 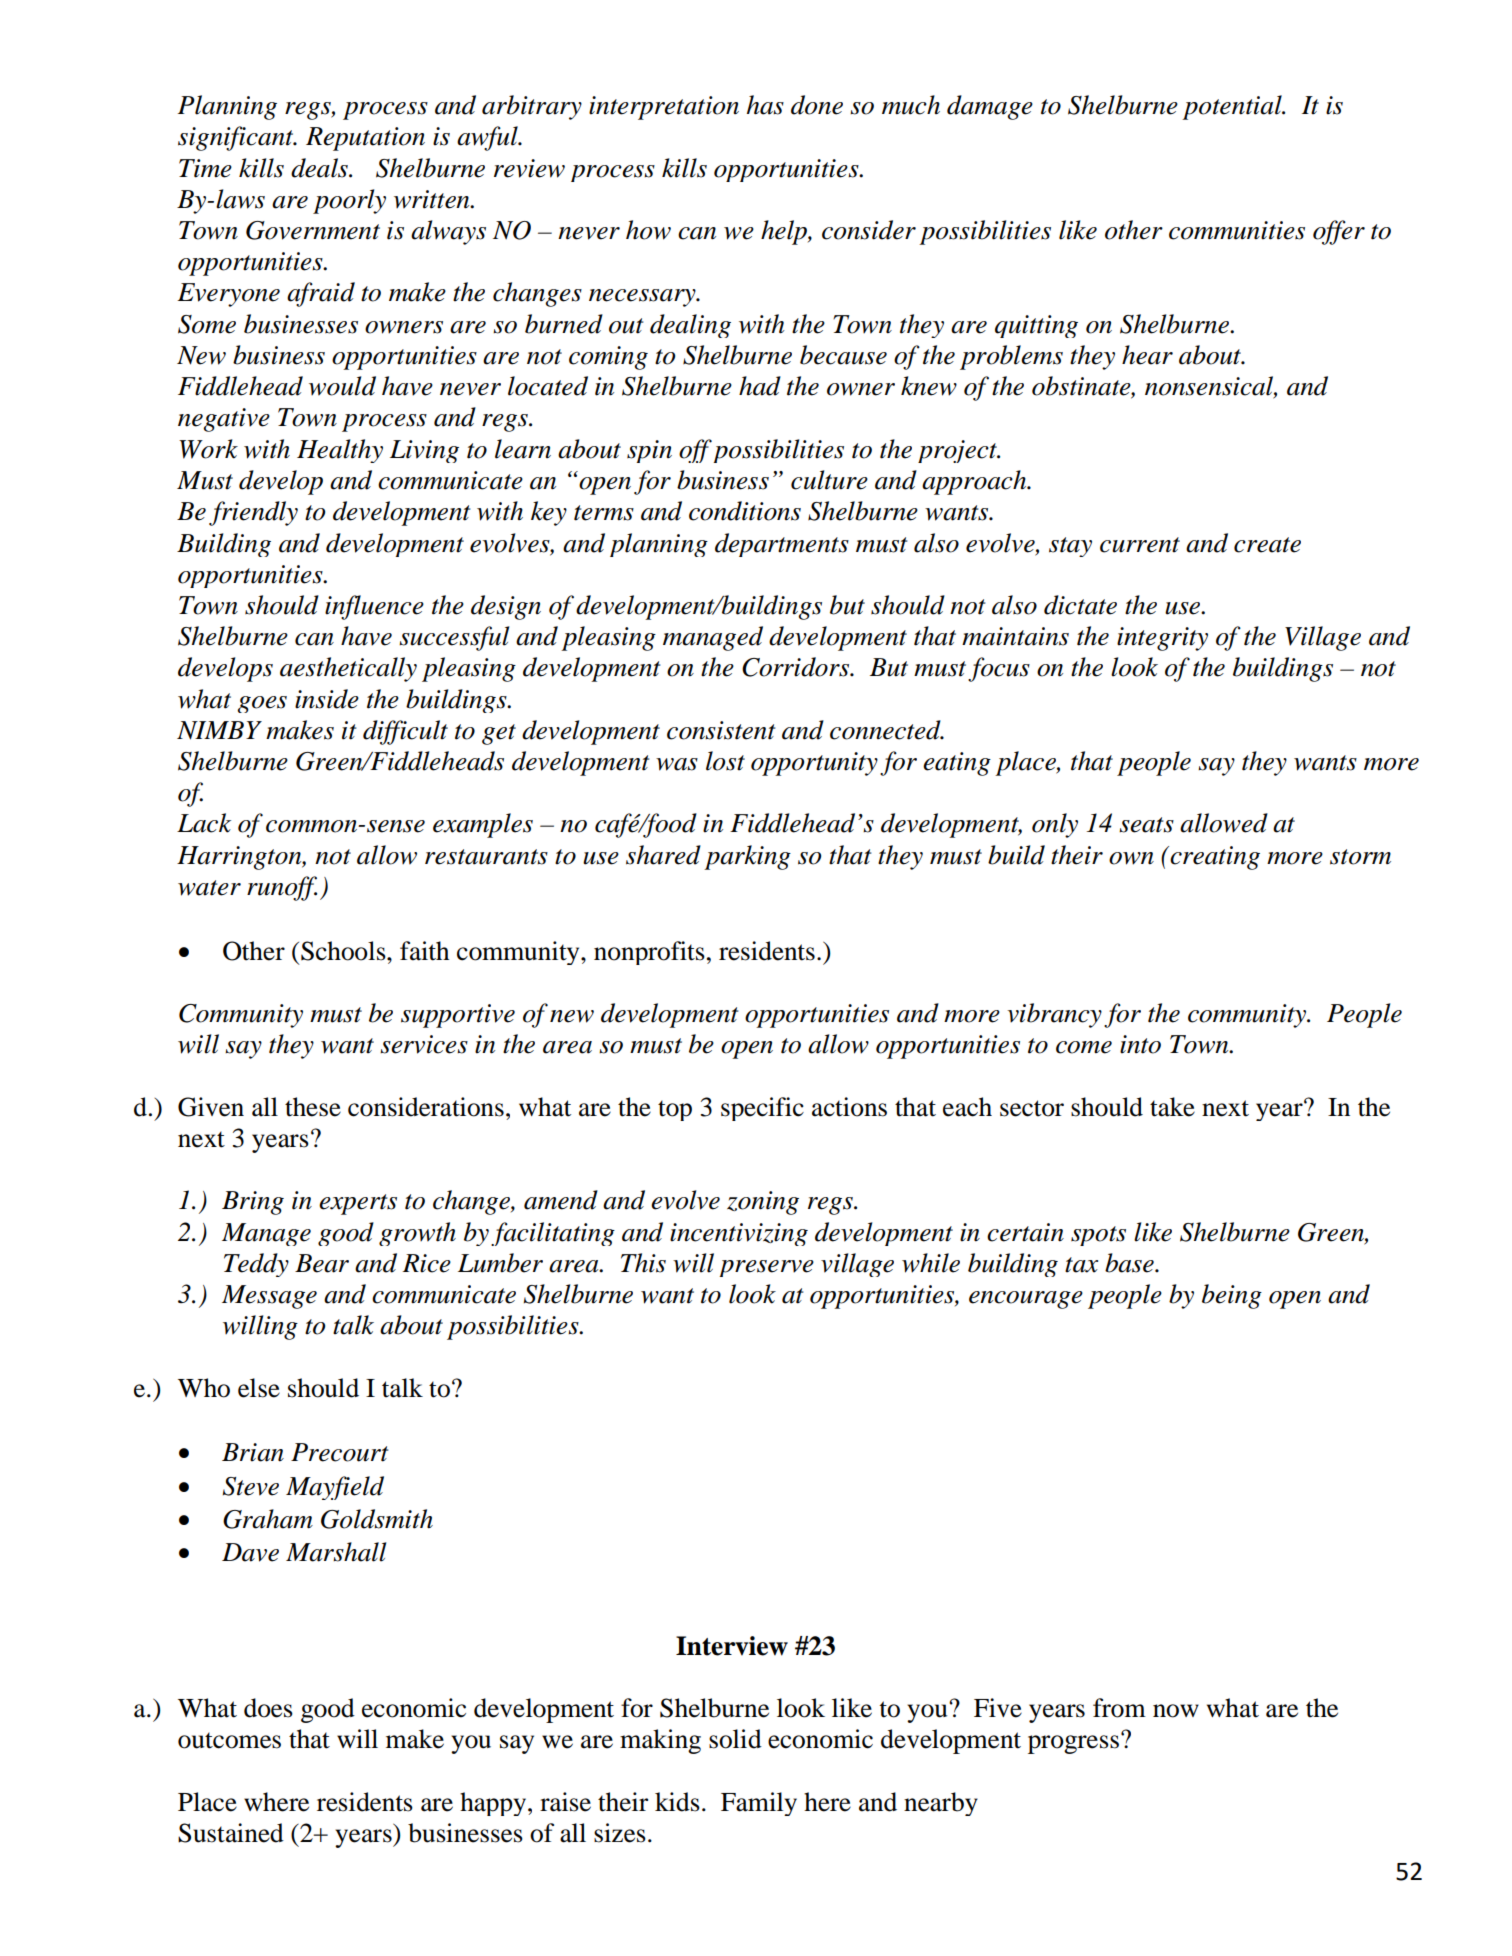 What do you see at coordinates (759, 1804) in the image?
I see `Family` at bounding box center [759, 1804].
